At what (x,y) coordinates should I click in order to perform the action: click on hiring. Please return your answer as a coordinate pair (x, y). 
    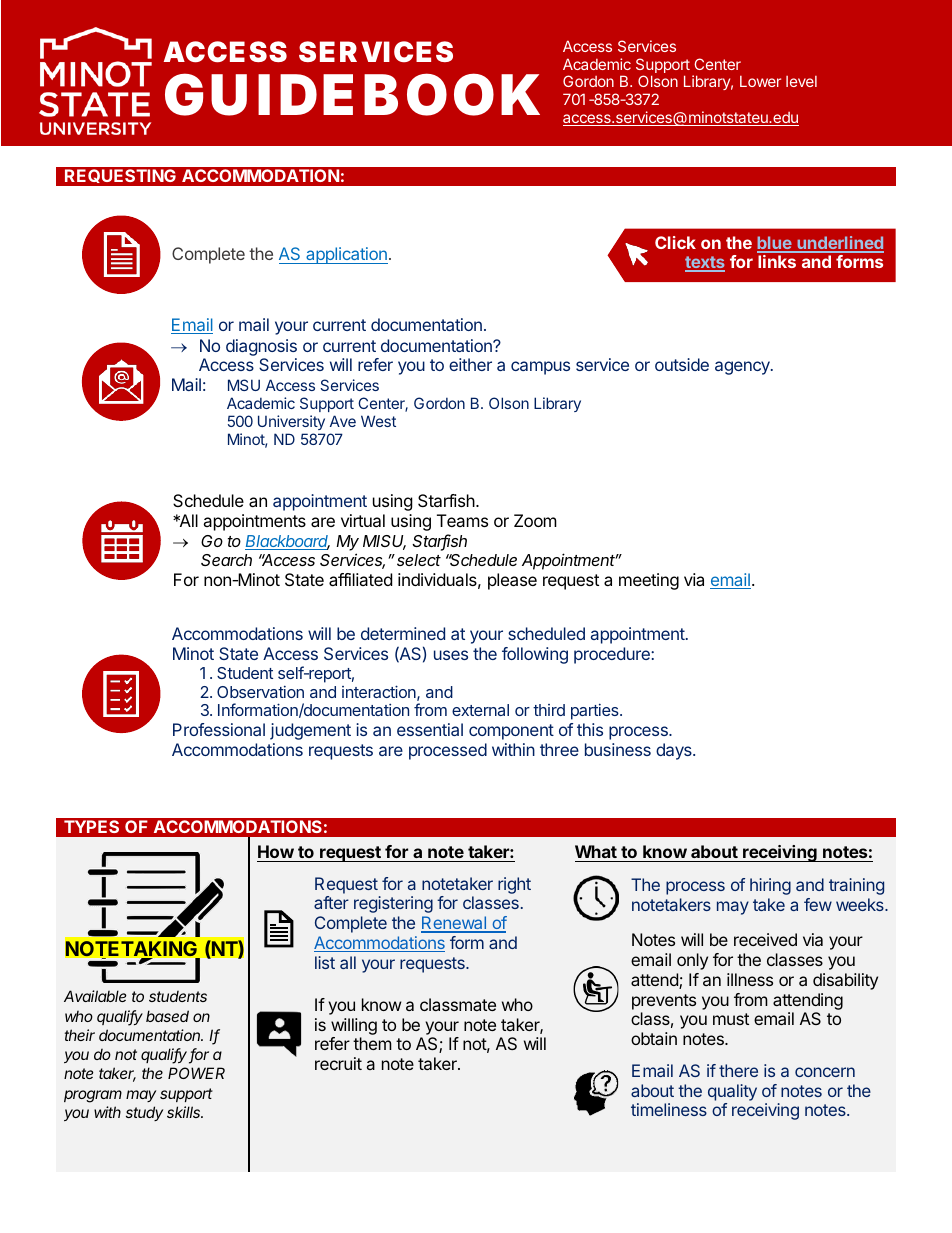
    Looking at the image, I should click on (770, 886).
